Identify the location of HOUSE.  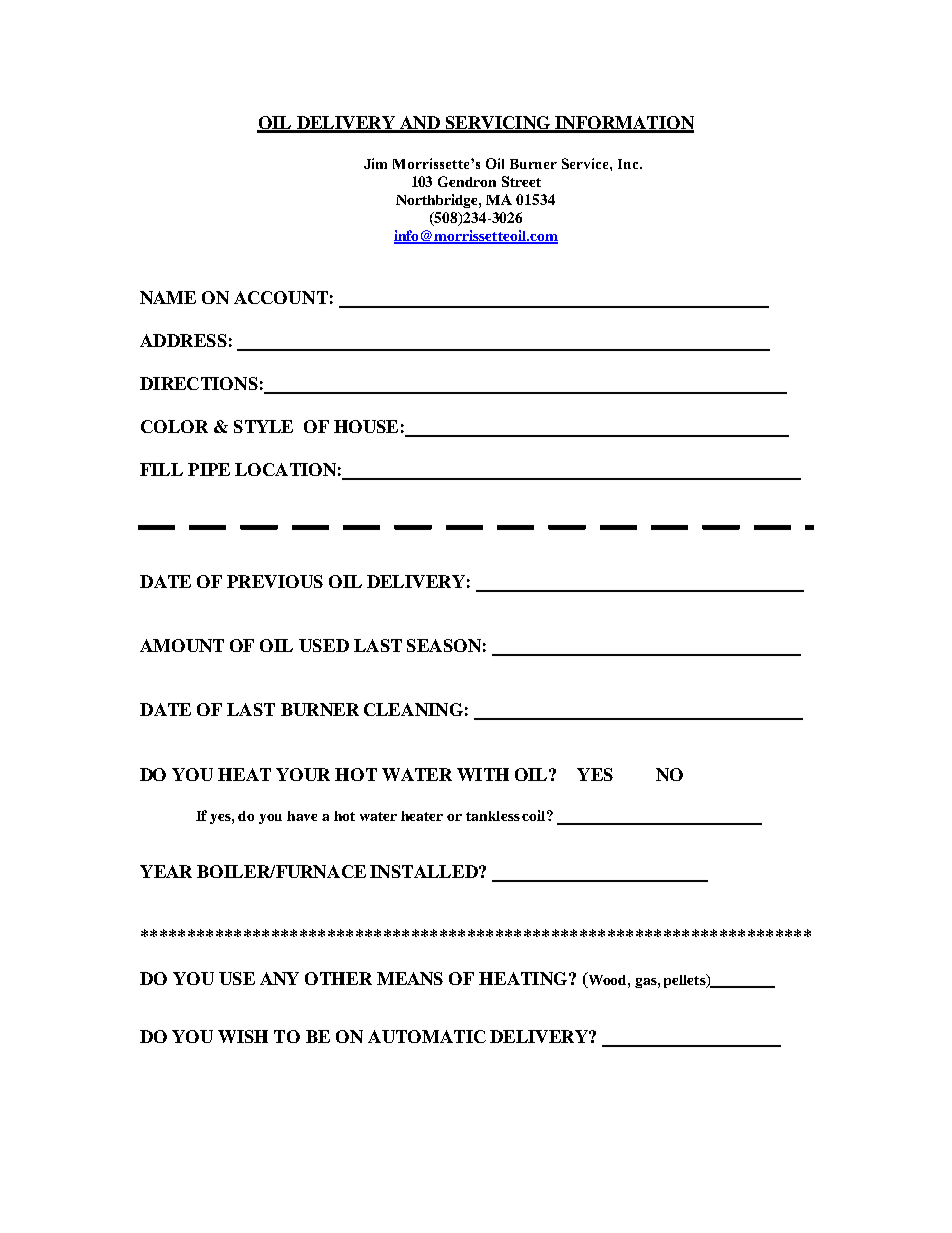
(366, 426).
